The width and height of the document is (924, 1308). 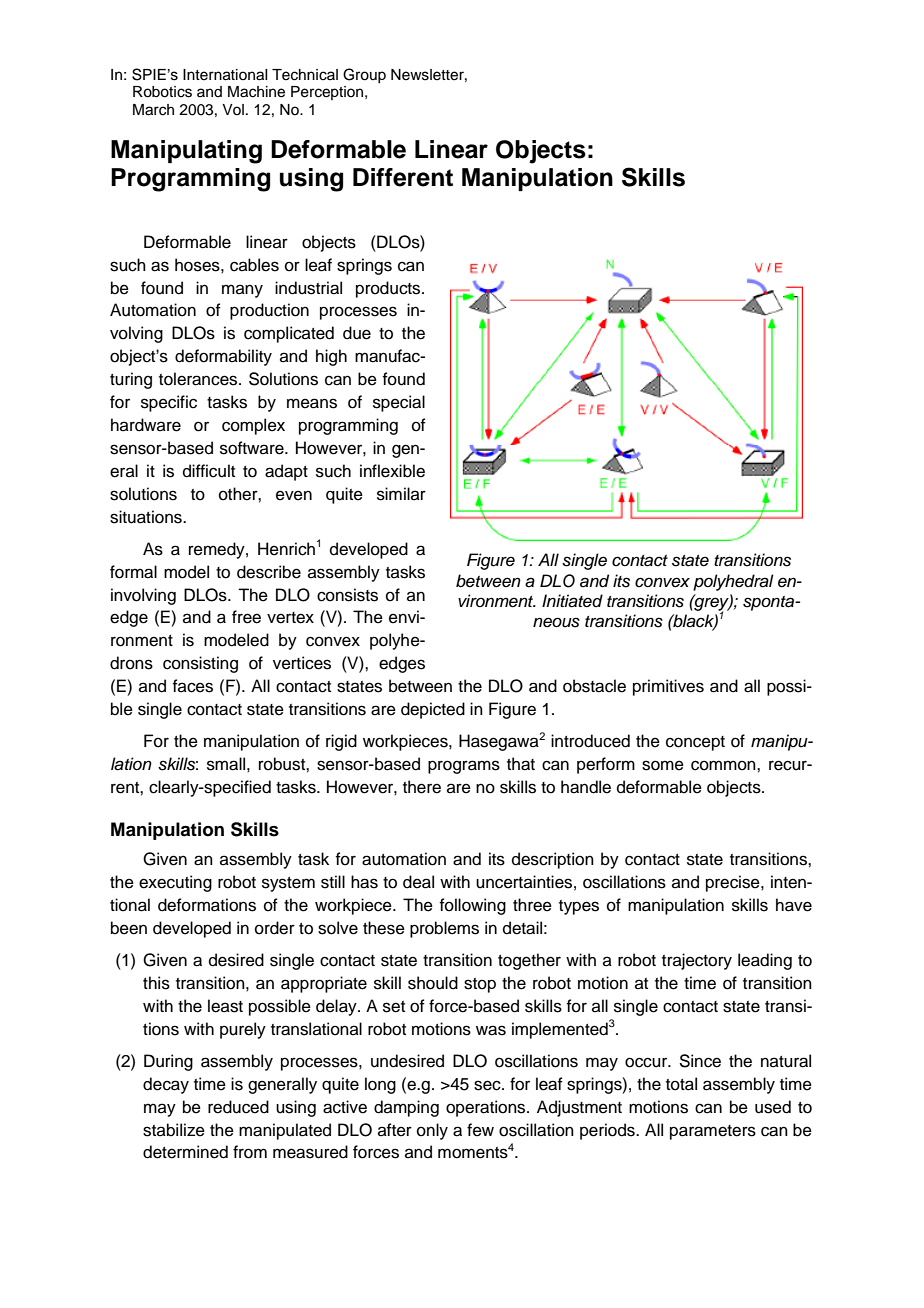 I want to click on products, so click(x=389, y=289).
